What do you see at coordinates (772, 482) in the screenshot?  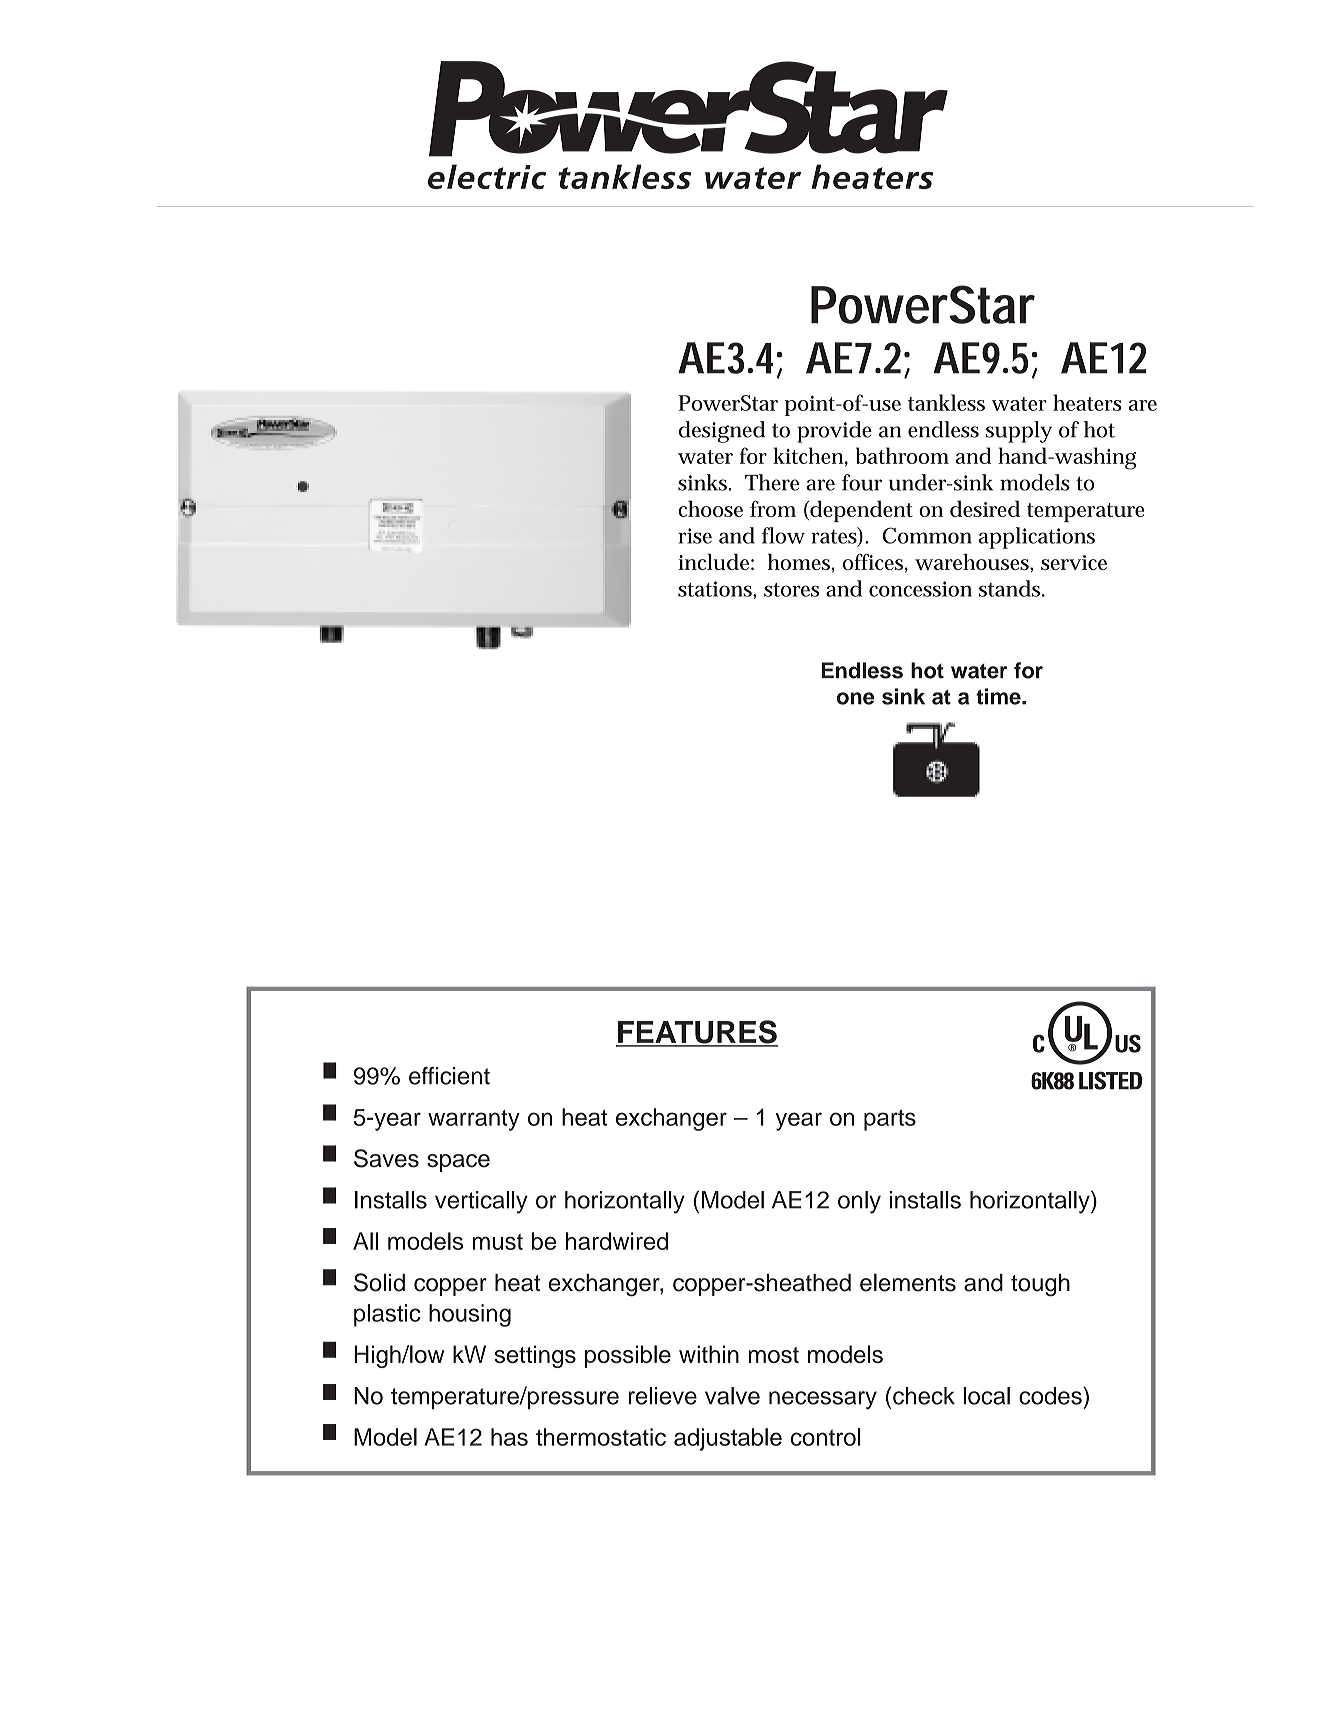 I see `There` at bounding box center [772, 482].
